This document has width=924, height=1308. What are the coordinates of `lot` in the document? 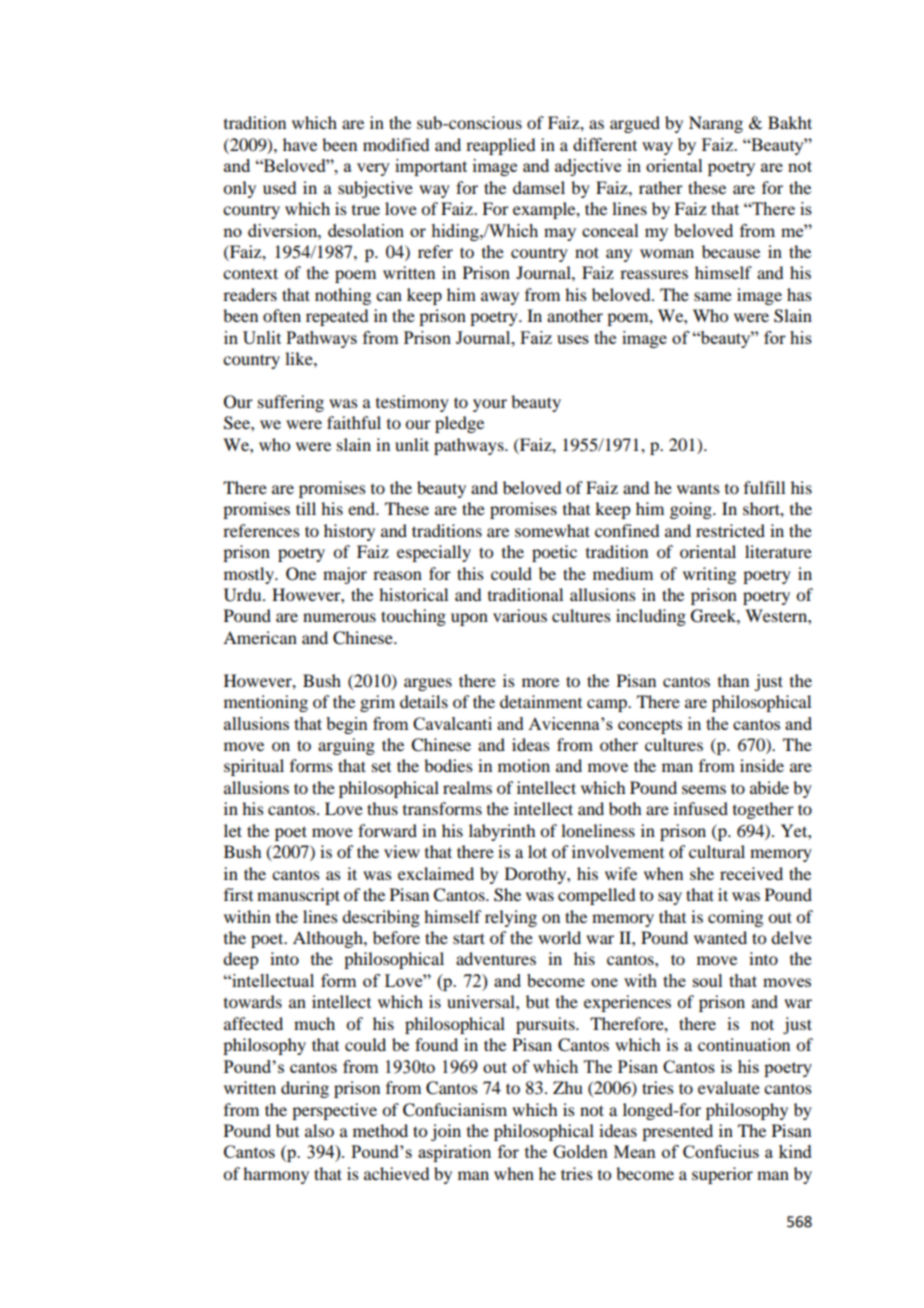 It's located at (537, 851).
